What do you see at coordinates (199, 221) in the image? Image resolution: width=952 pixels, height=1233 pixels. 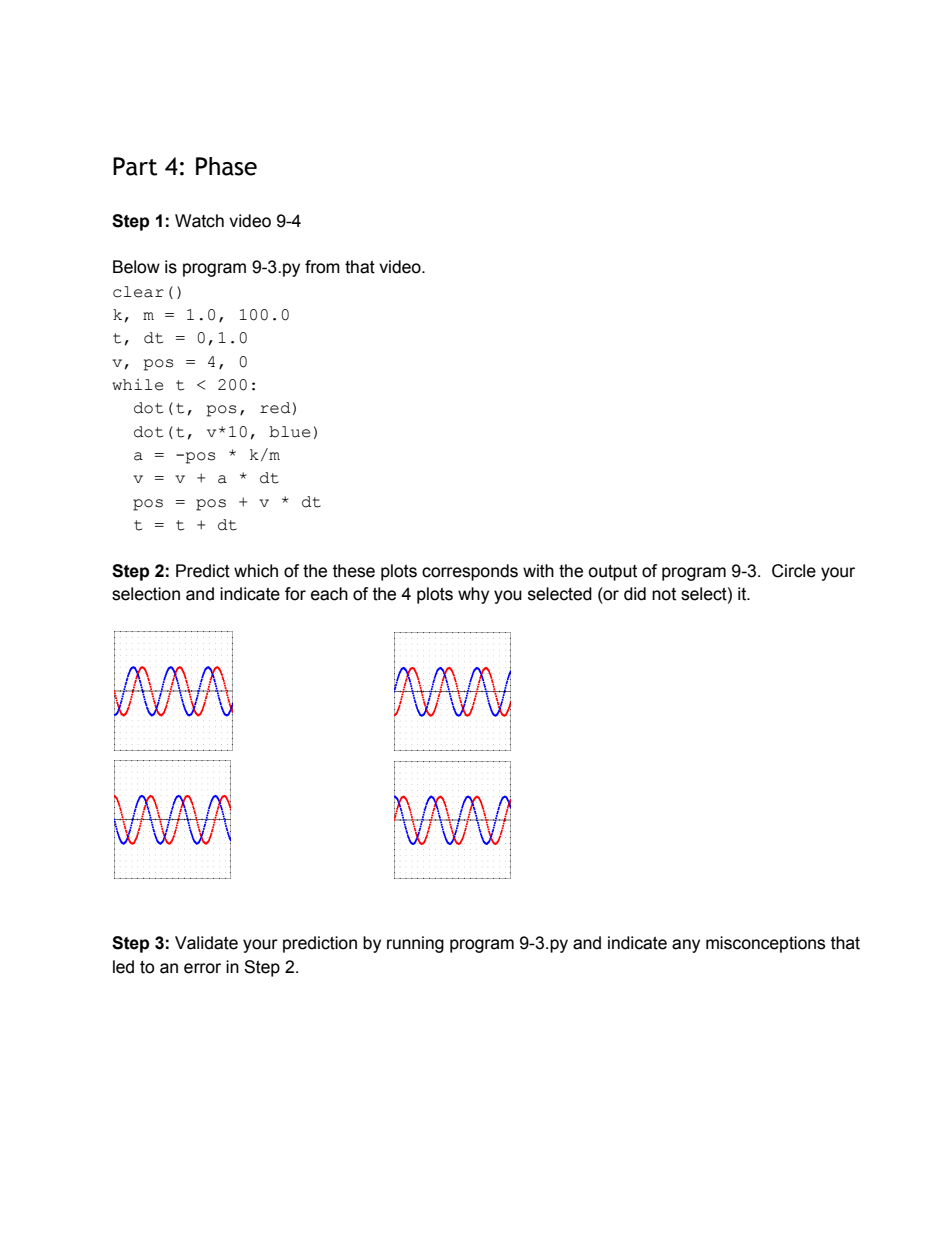 I see `Watch` at bounding box center [199, 221].
